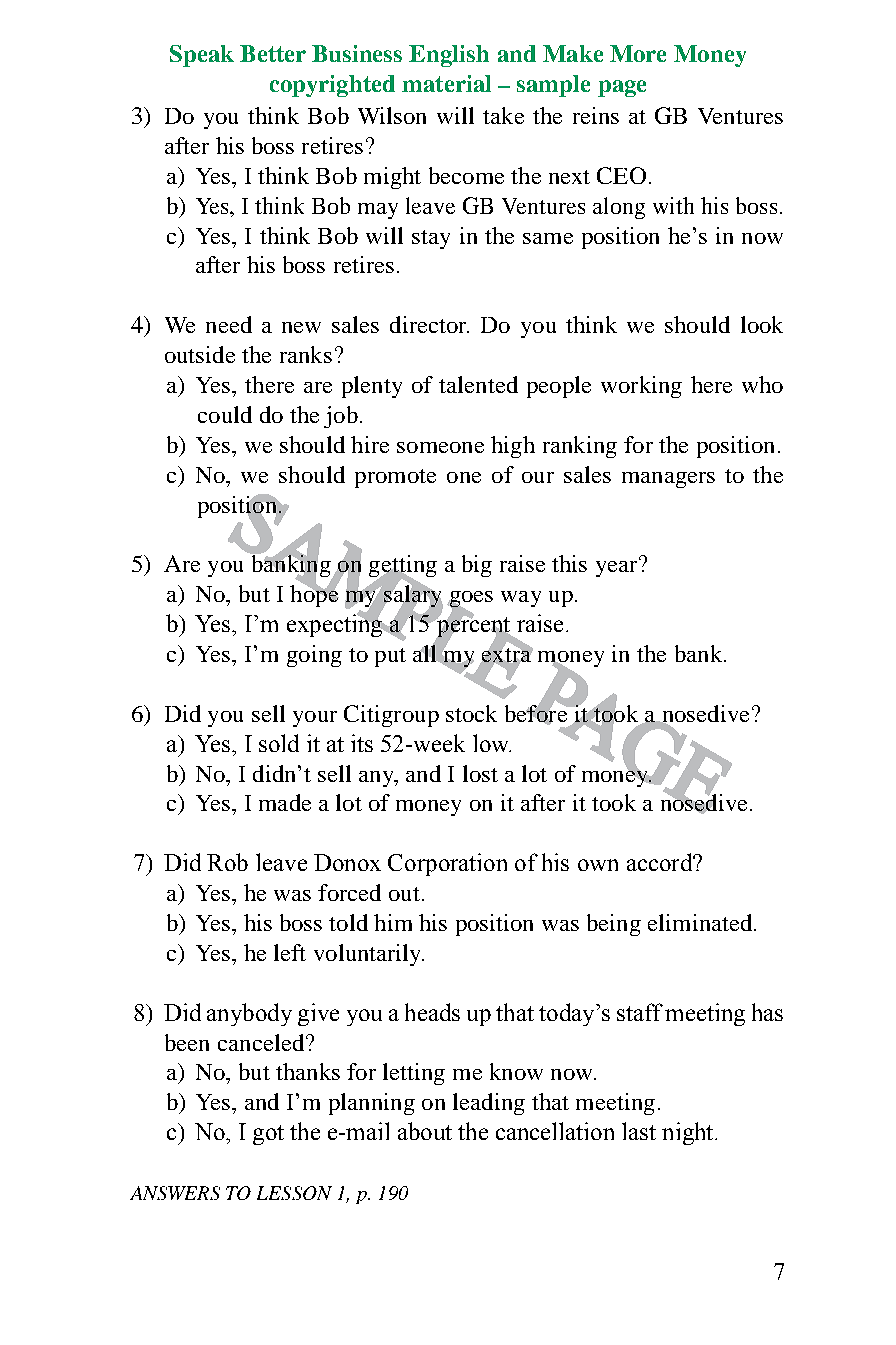  Describe the element at coordinates (273, 53) in the screenshot. I see `Better` at that location.
